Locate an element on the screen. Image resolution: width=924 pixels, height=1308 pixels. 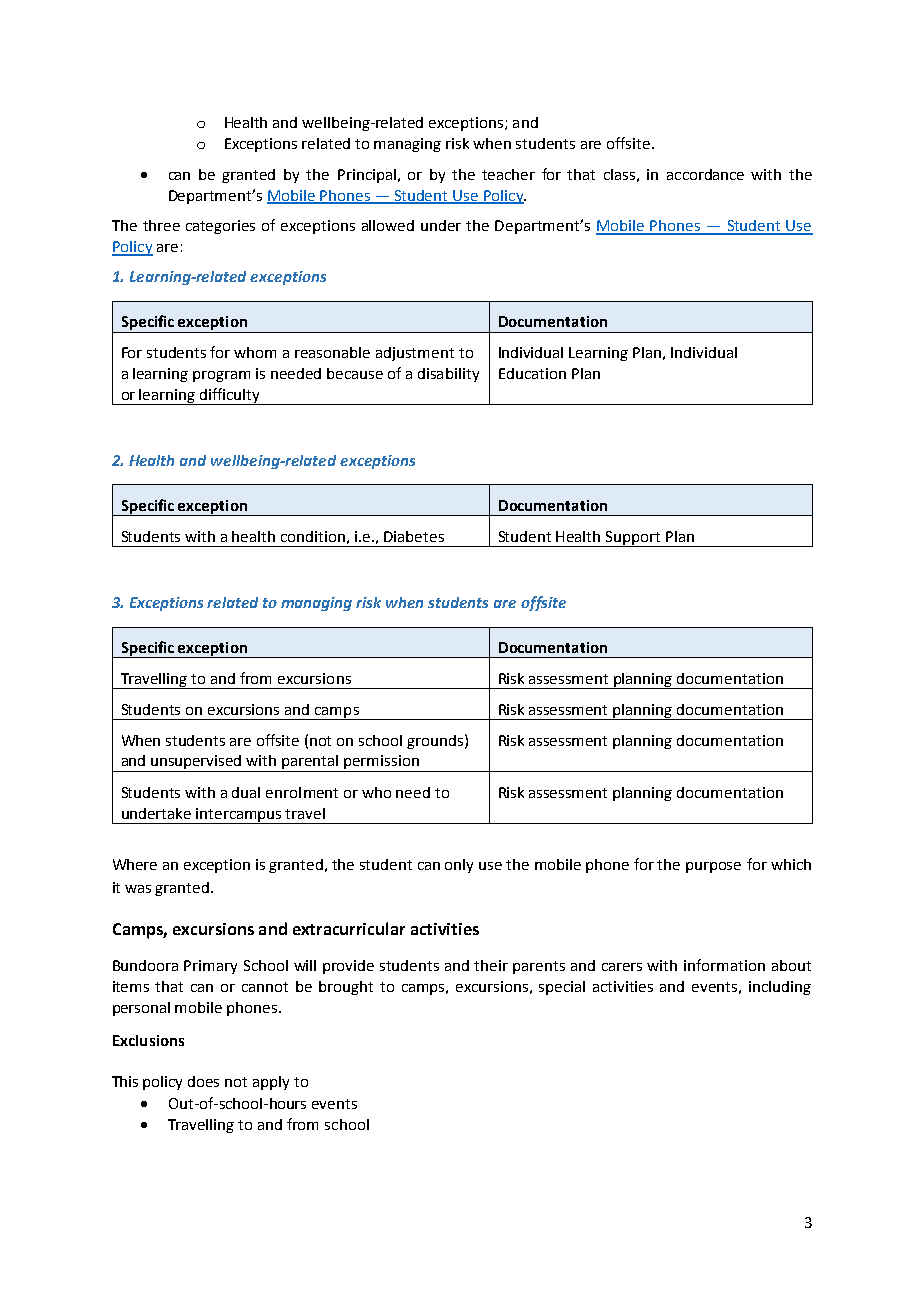
Diabetes is located at coordinates (414, 536).
